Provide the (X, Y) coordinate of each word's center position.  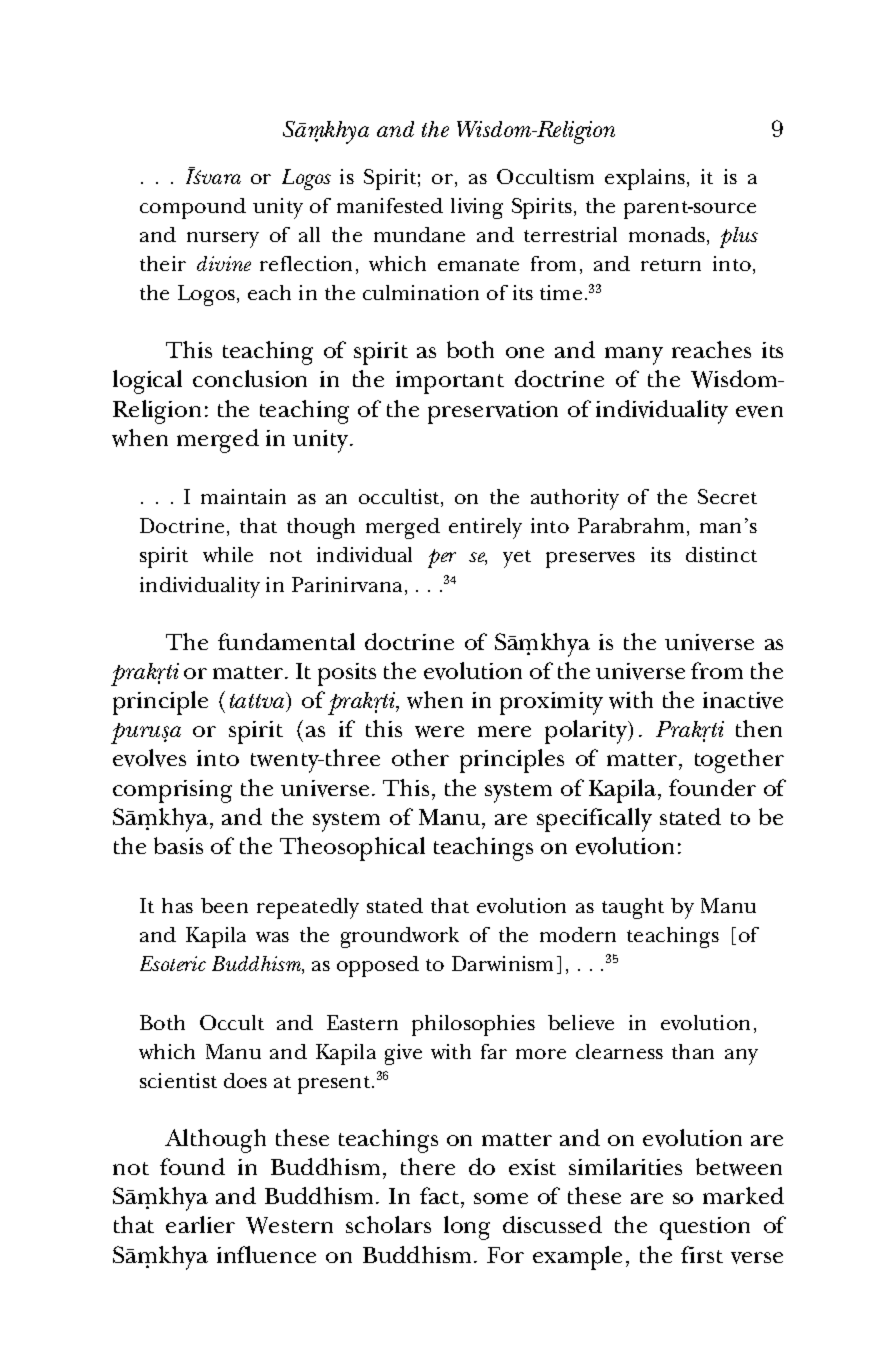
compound (193, 208)
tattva (259, 701)
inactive (743, 700)
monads (668, 236)
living (477, 208)
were (439, 732)
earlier (200, 1224)
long (467, 1228)
